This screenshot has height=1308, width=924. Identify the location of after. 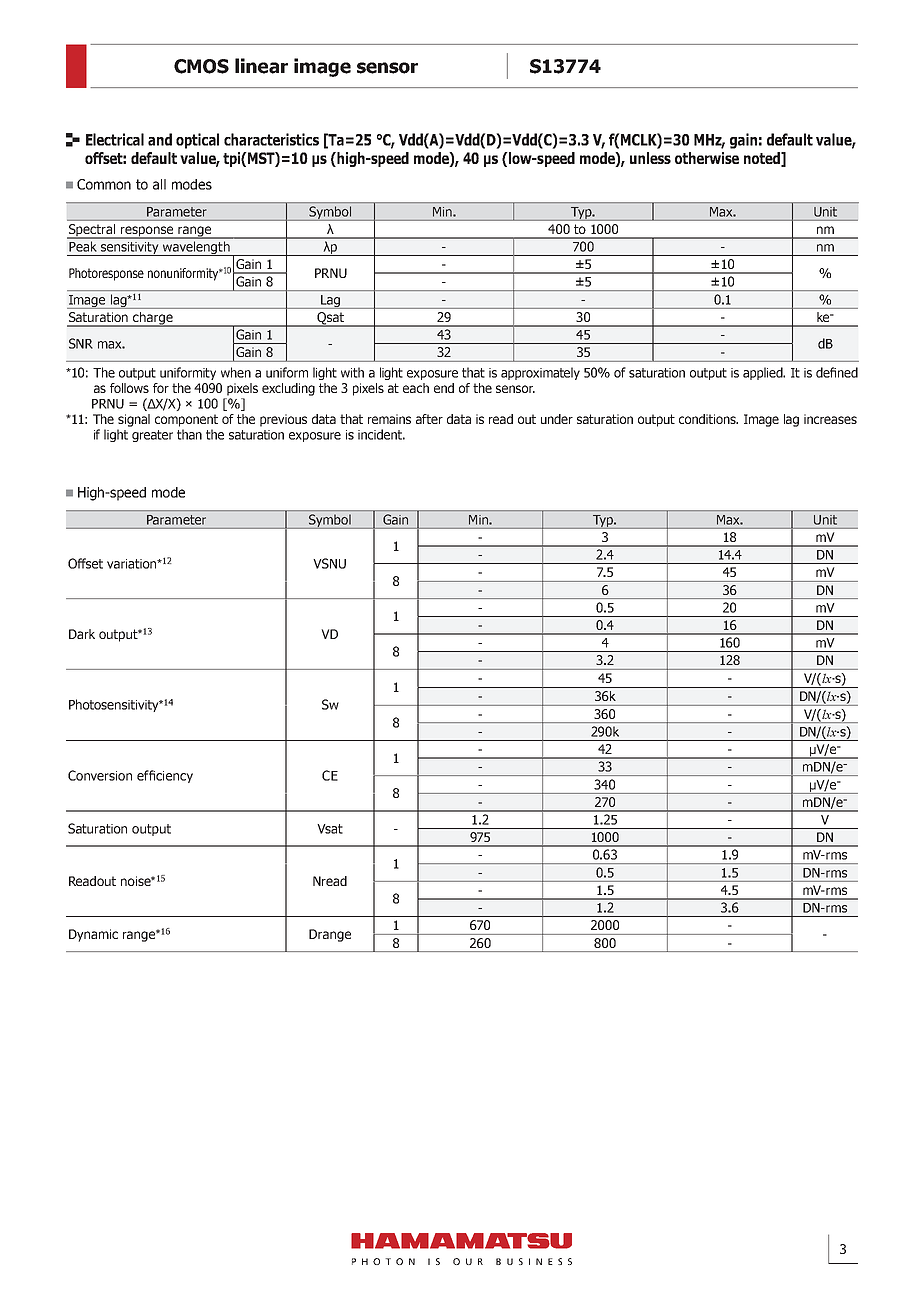
(429, 419).
